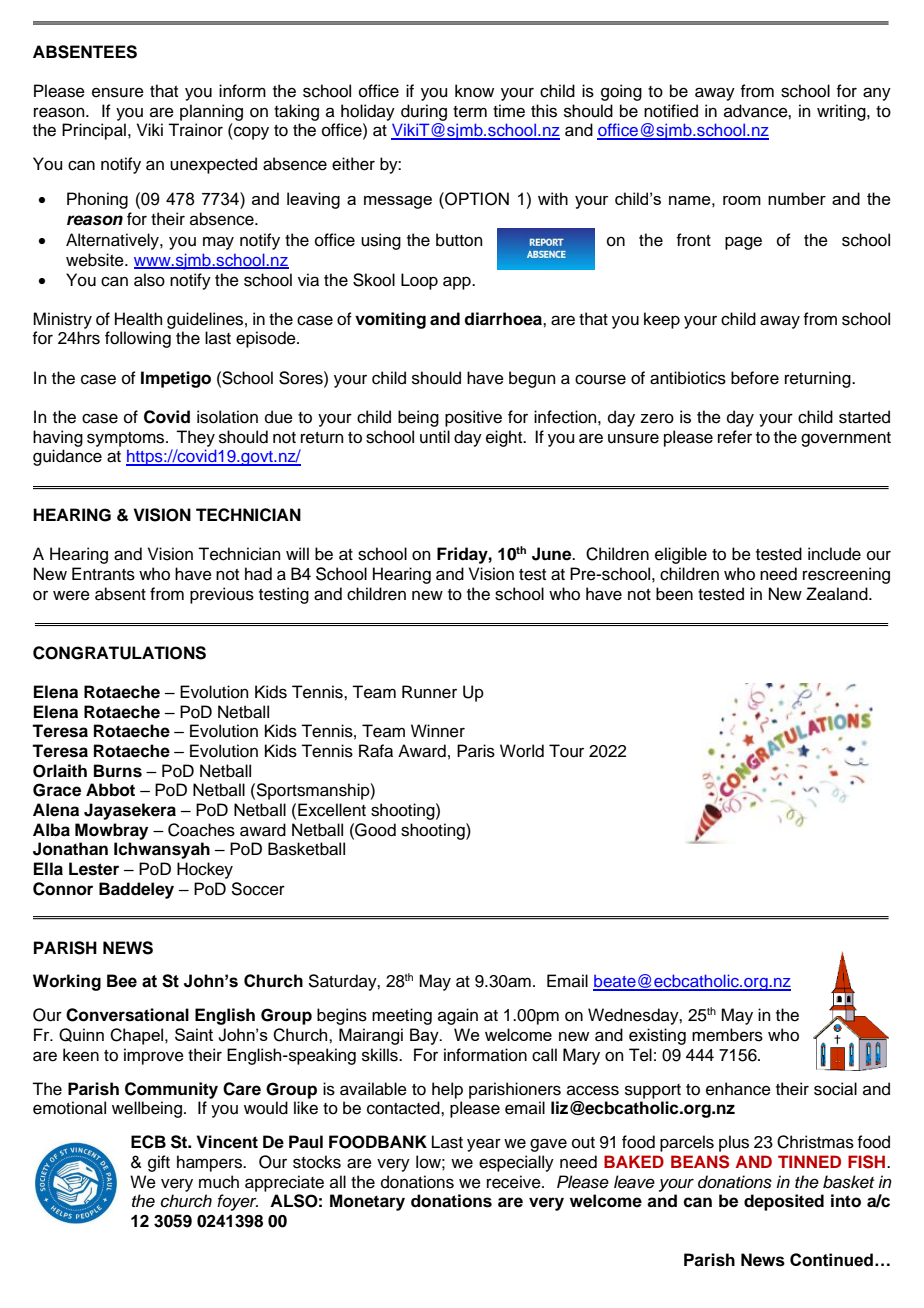 This screenshot has width=924, height=1308. Describe the element at coordinates (842, 112) in the screenshot. I see `writing` at that location.
